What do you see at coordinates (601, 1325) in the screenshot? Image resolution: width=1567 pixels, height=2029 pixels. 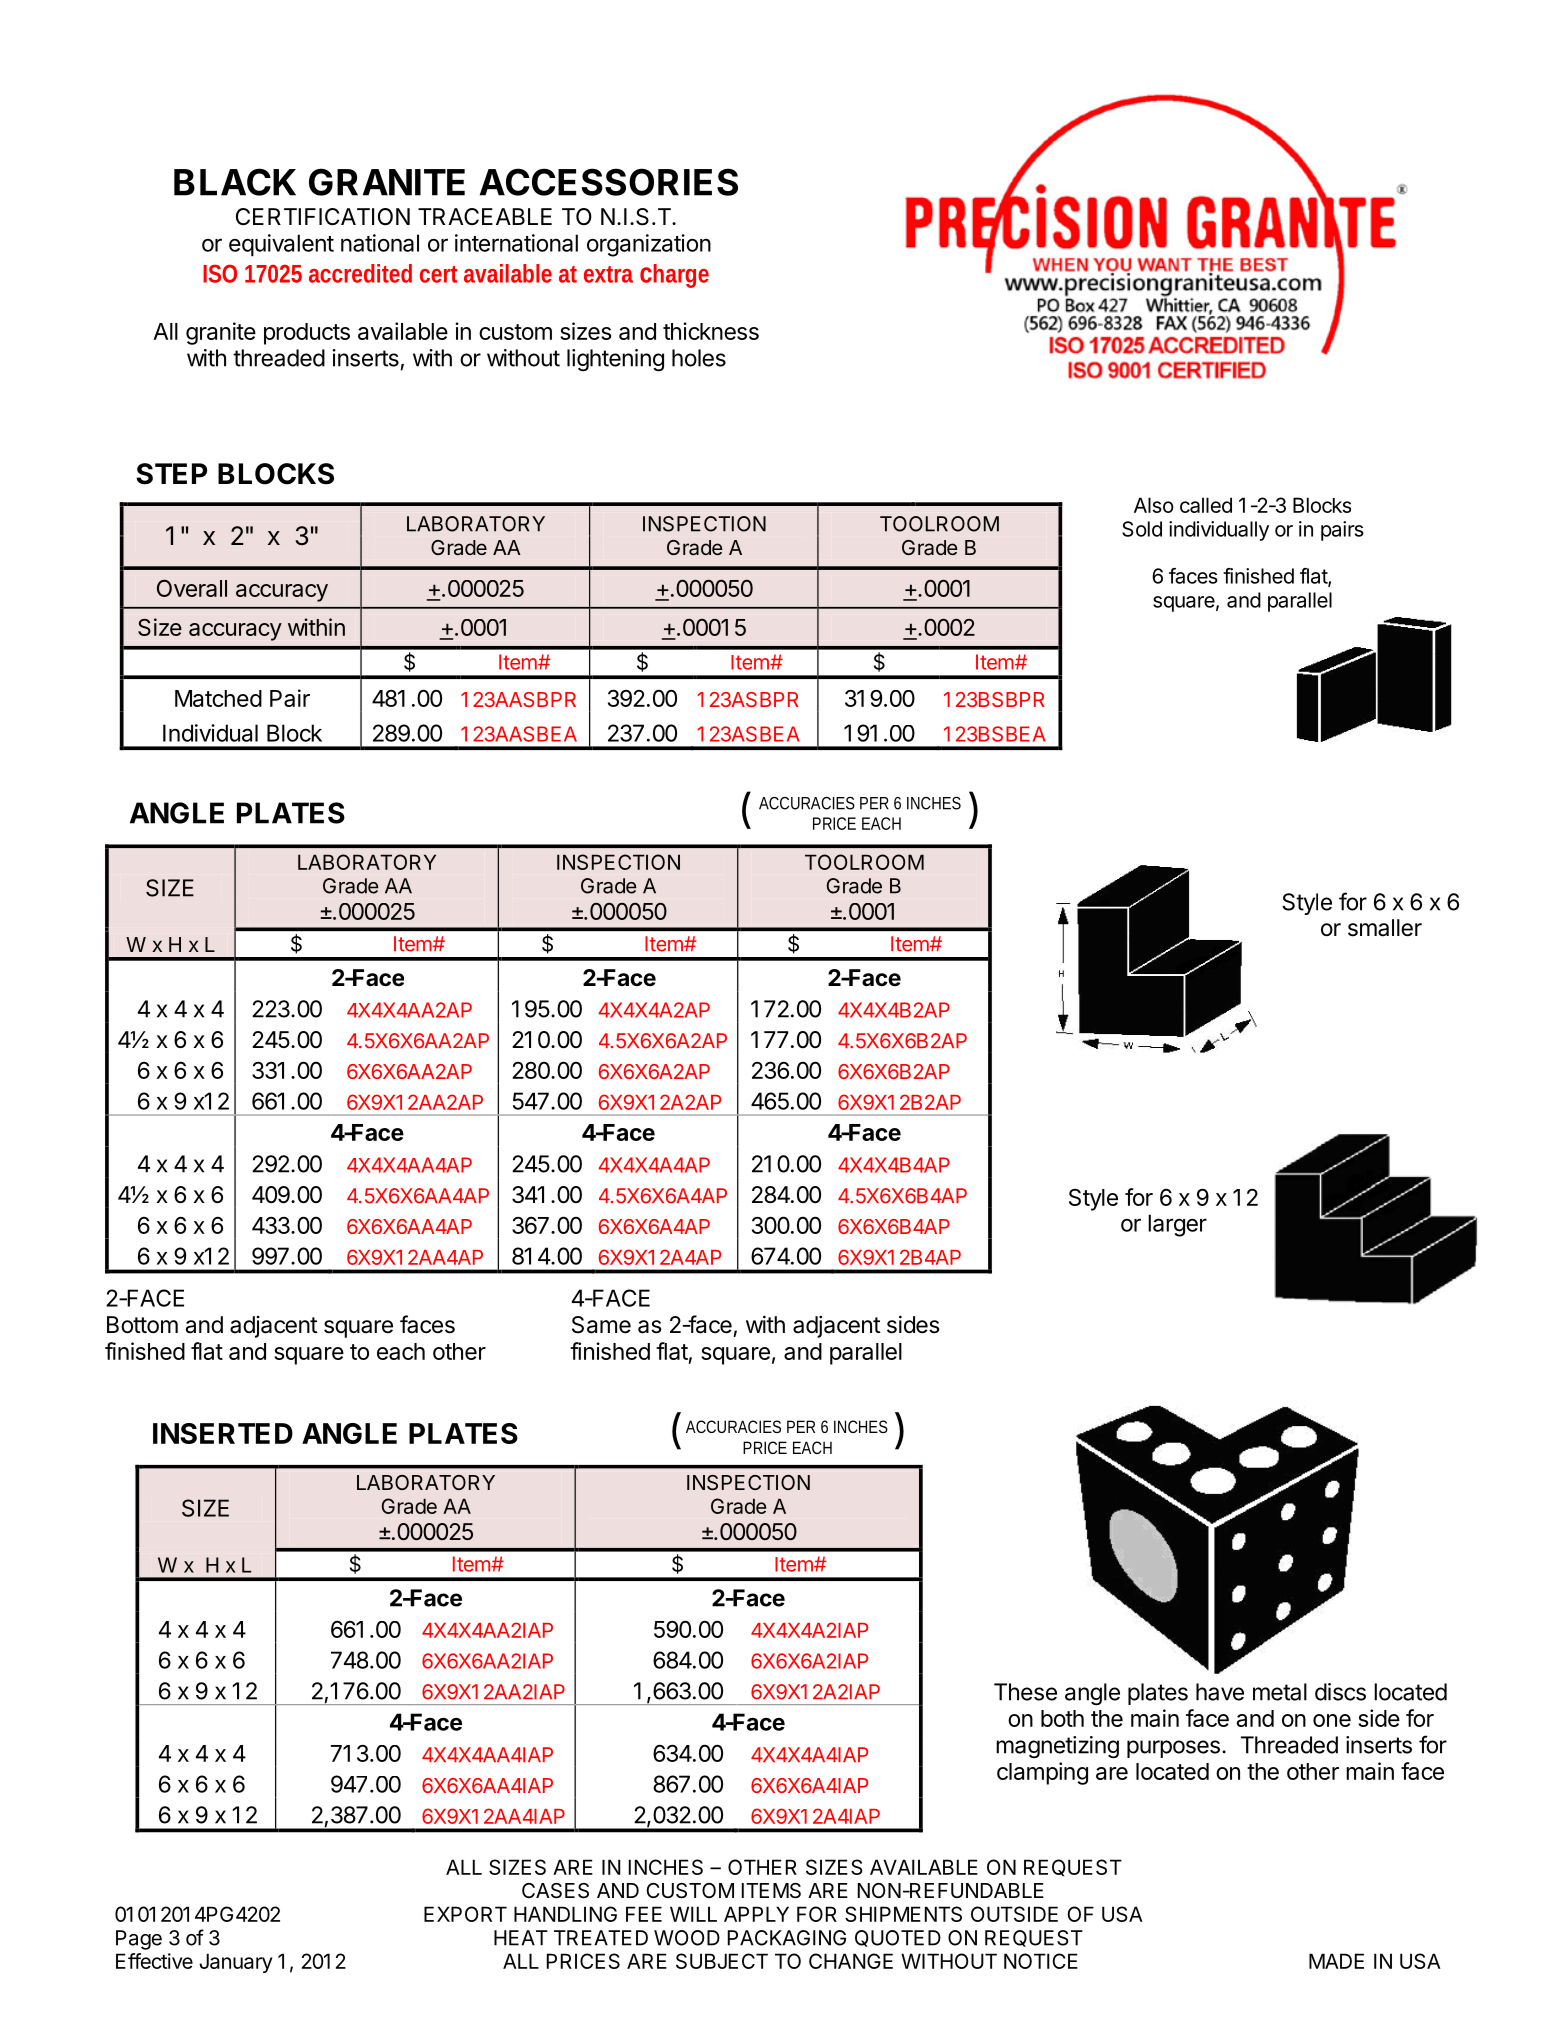 I see `Same` at bounding box center [601, 1325].
